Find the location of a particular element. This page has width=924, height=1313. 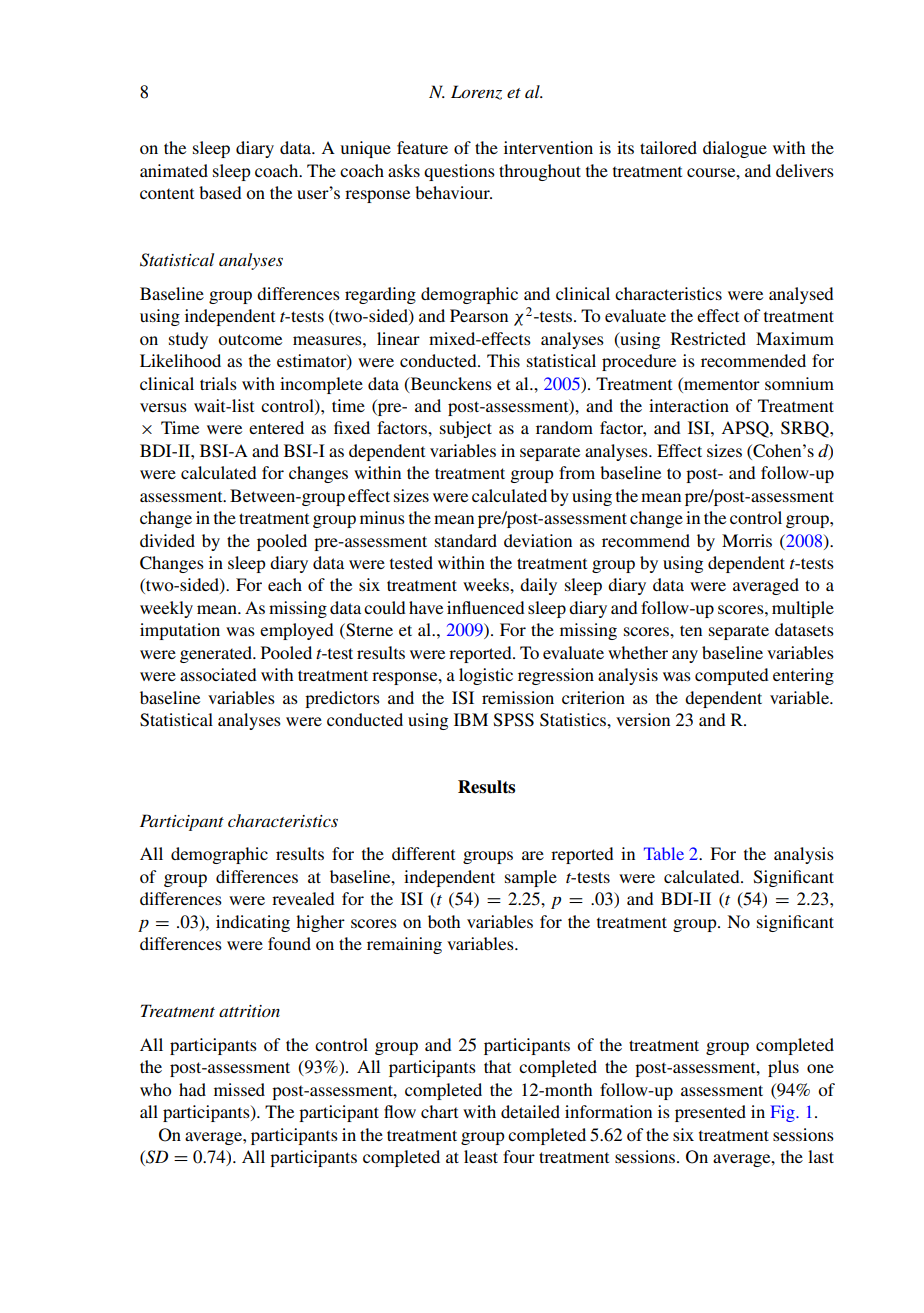

dialogue is located at coordinates (735, 149).
